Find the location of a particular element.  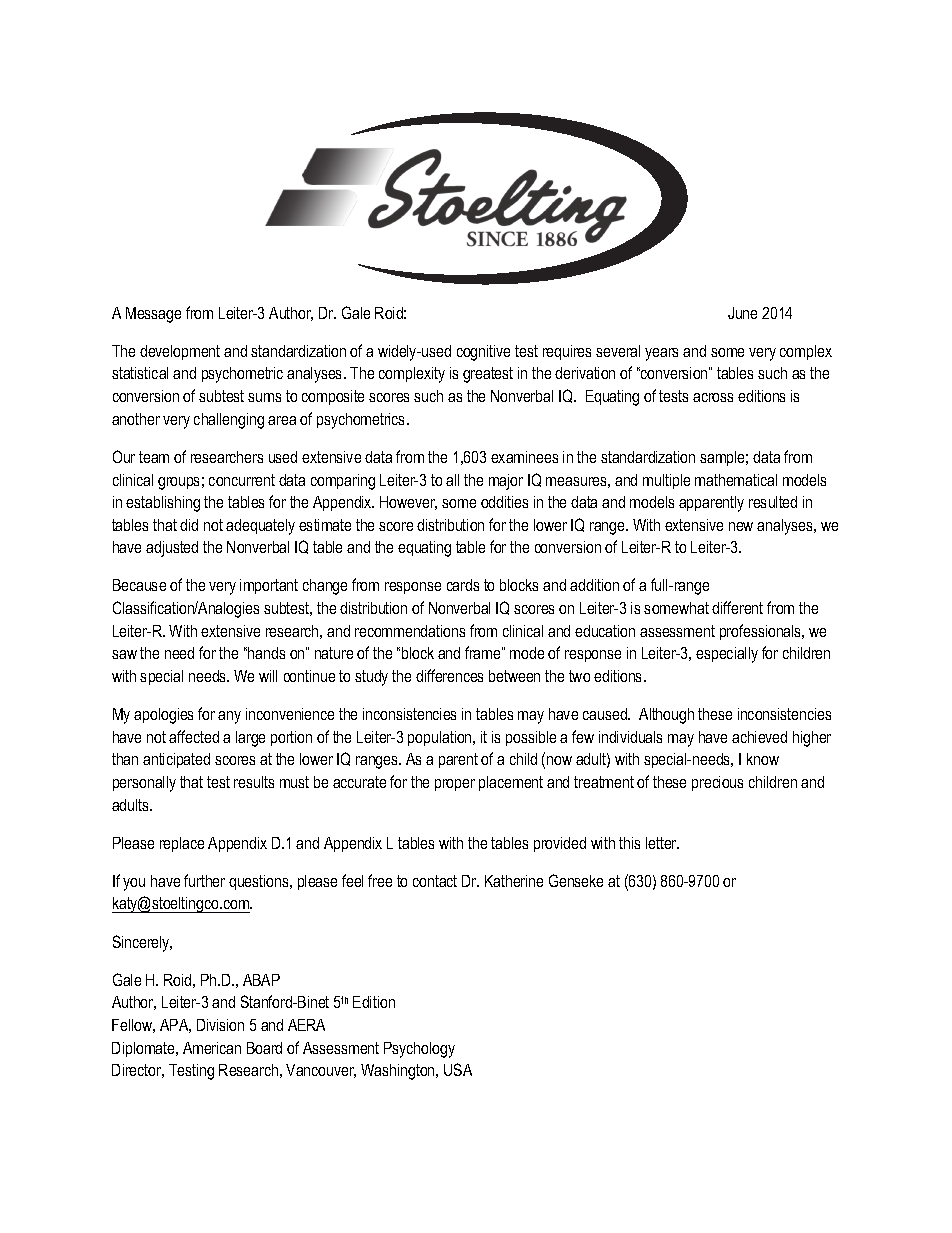

June is located at coordinates (742, 313).
